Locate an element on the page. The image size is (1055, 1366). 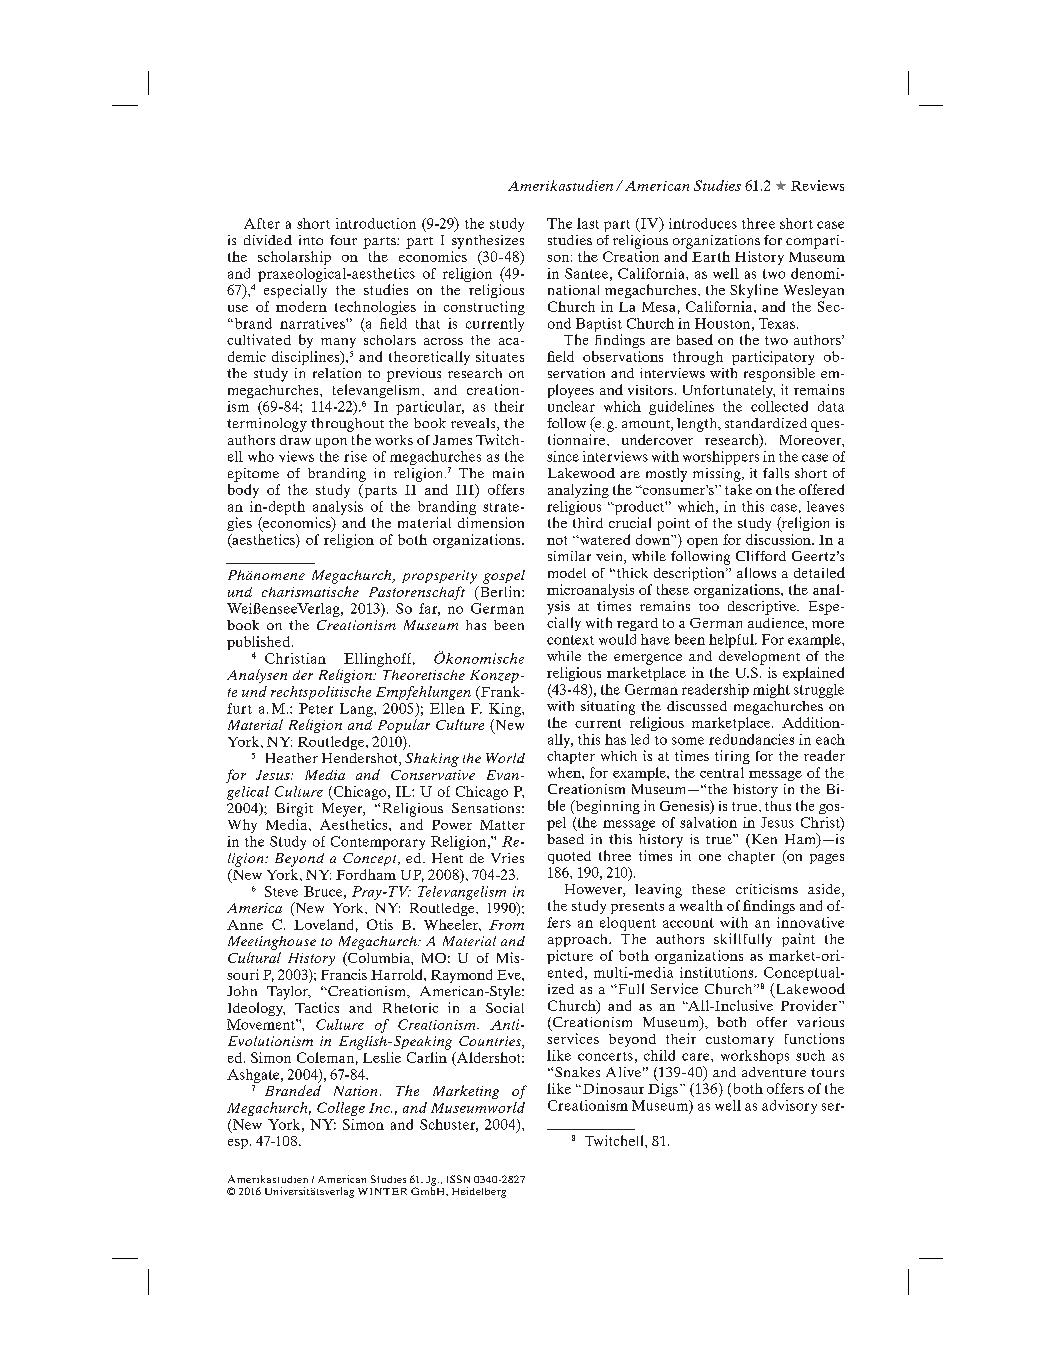
Heidelberg is located at coordinates (479, 1192).
